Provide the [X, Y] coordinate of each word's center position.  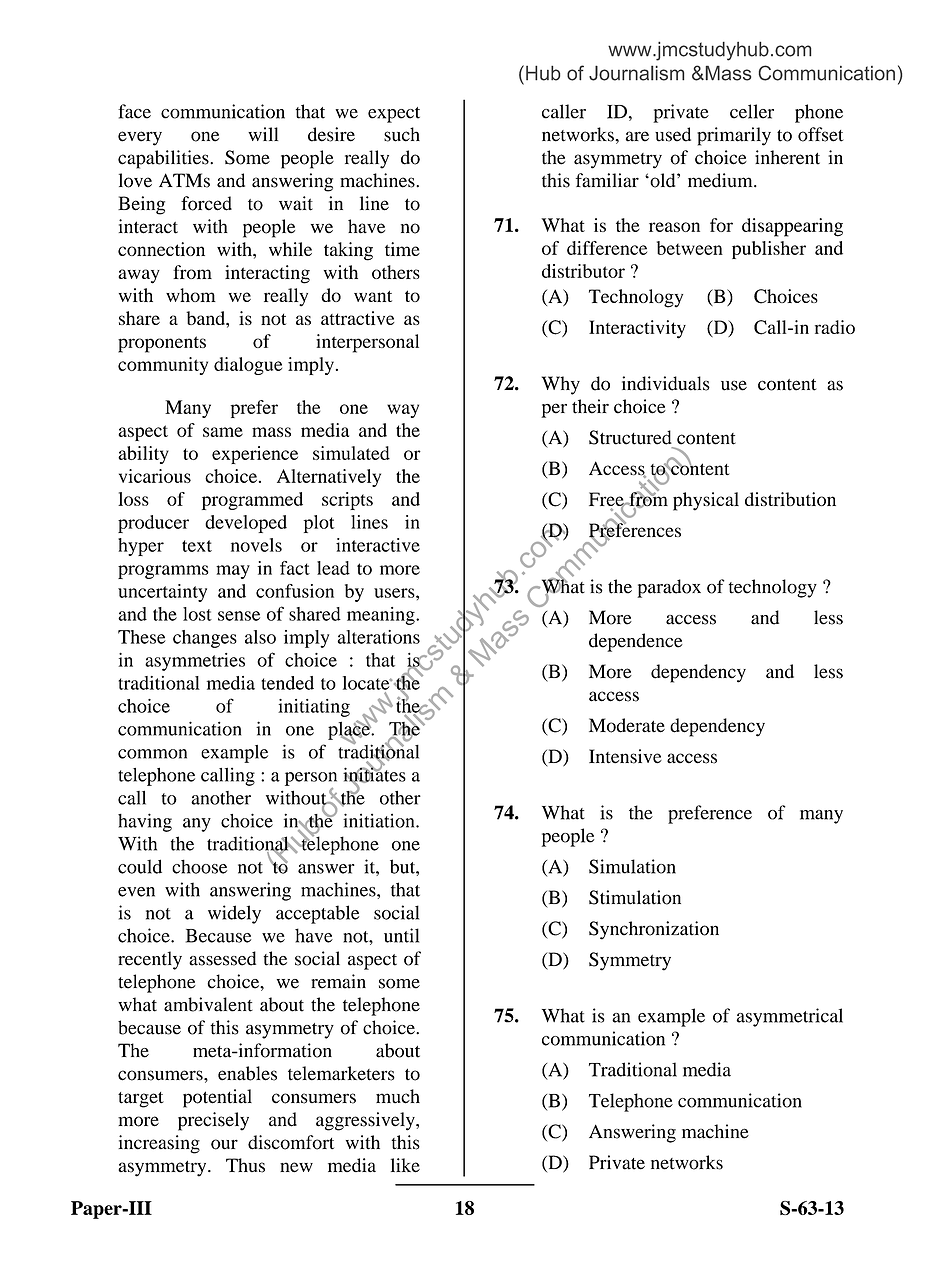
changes [205, 639]
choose [199, 866]
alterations [379, 637]
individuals [666, 383]
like [405, 1165]
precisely [213, 1121]
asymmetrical [790, 1017]
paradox [669, 588]
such [402, 134]
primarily [734, 136]
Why [561, 385]
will [263, 134]
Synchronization [654, 930]
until [401, 935]
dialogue [248, 366]
